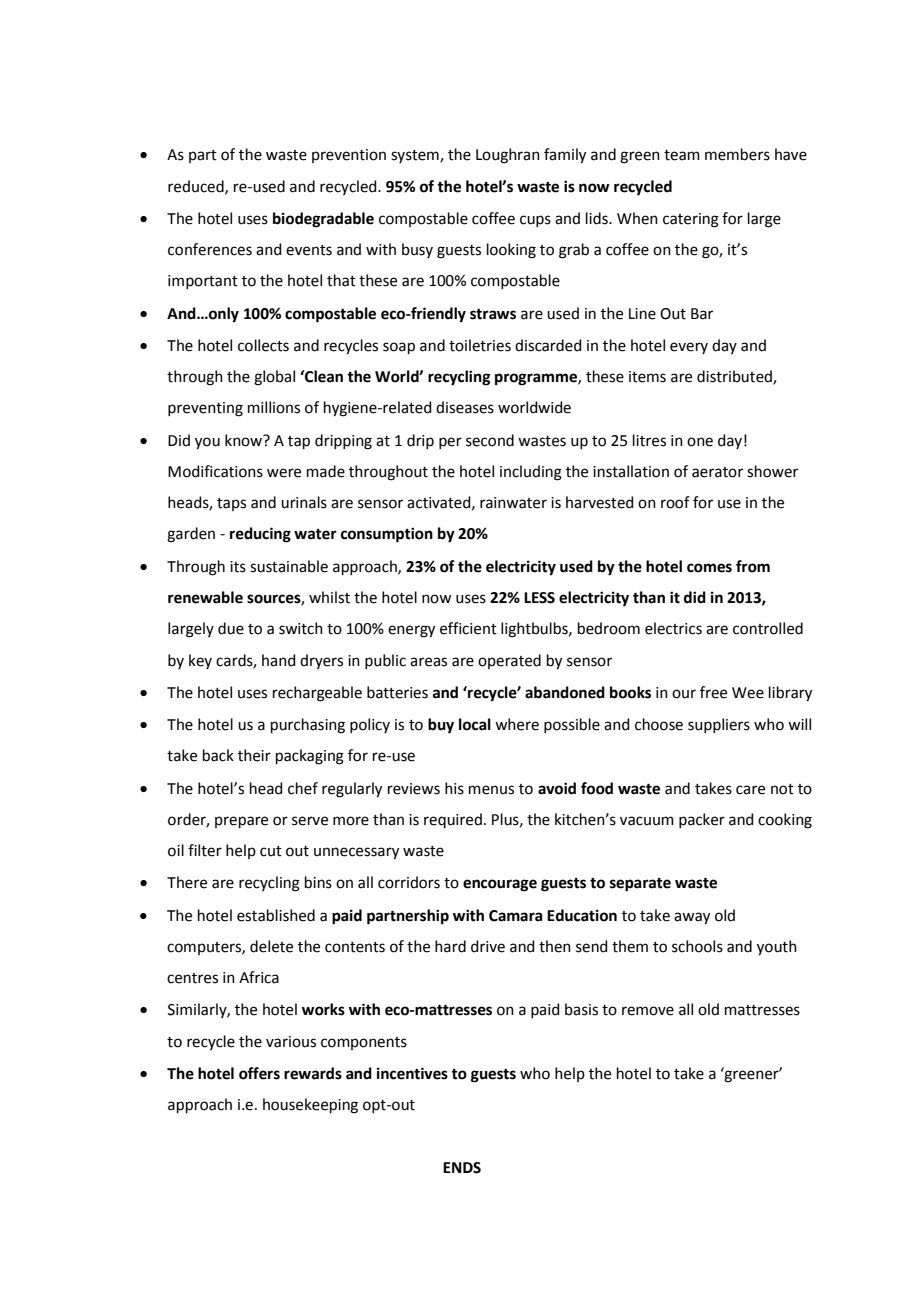 This page has height=1308, width=924. I want to click on LESS, so click(539, 598).
